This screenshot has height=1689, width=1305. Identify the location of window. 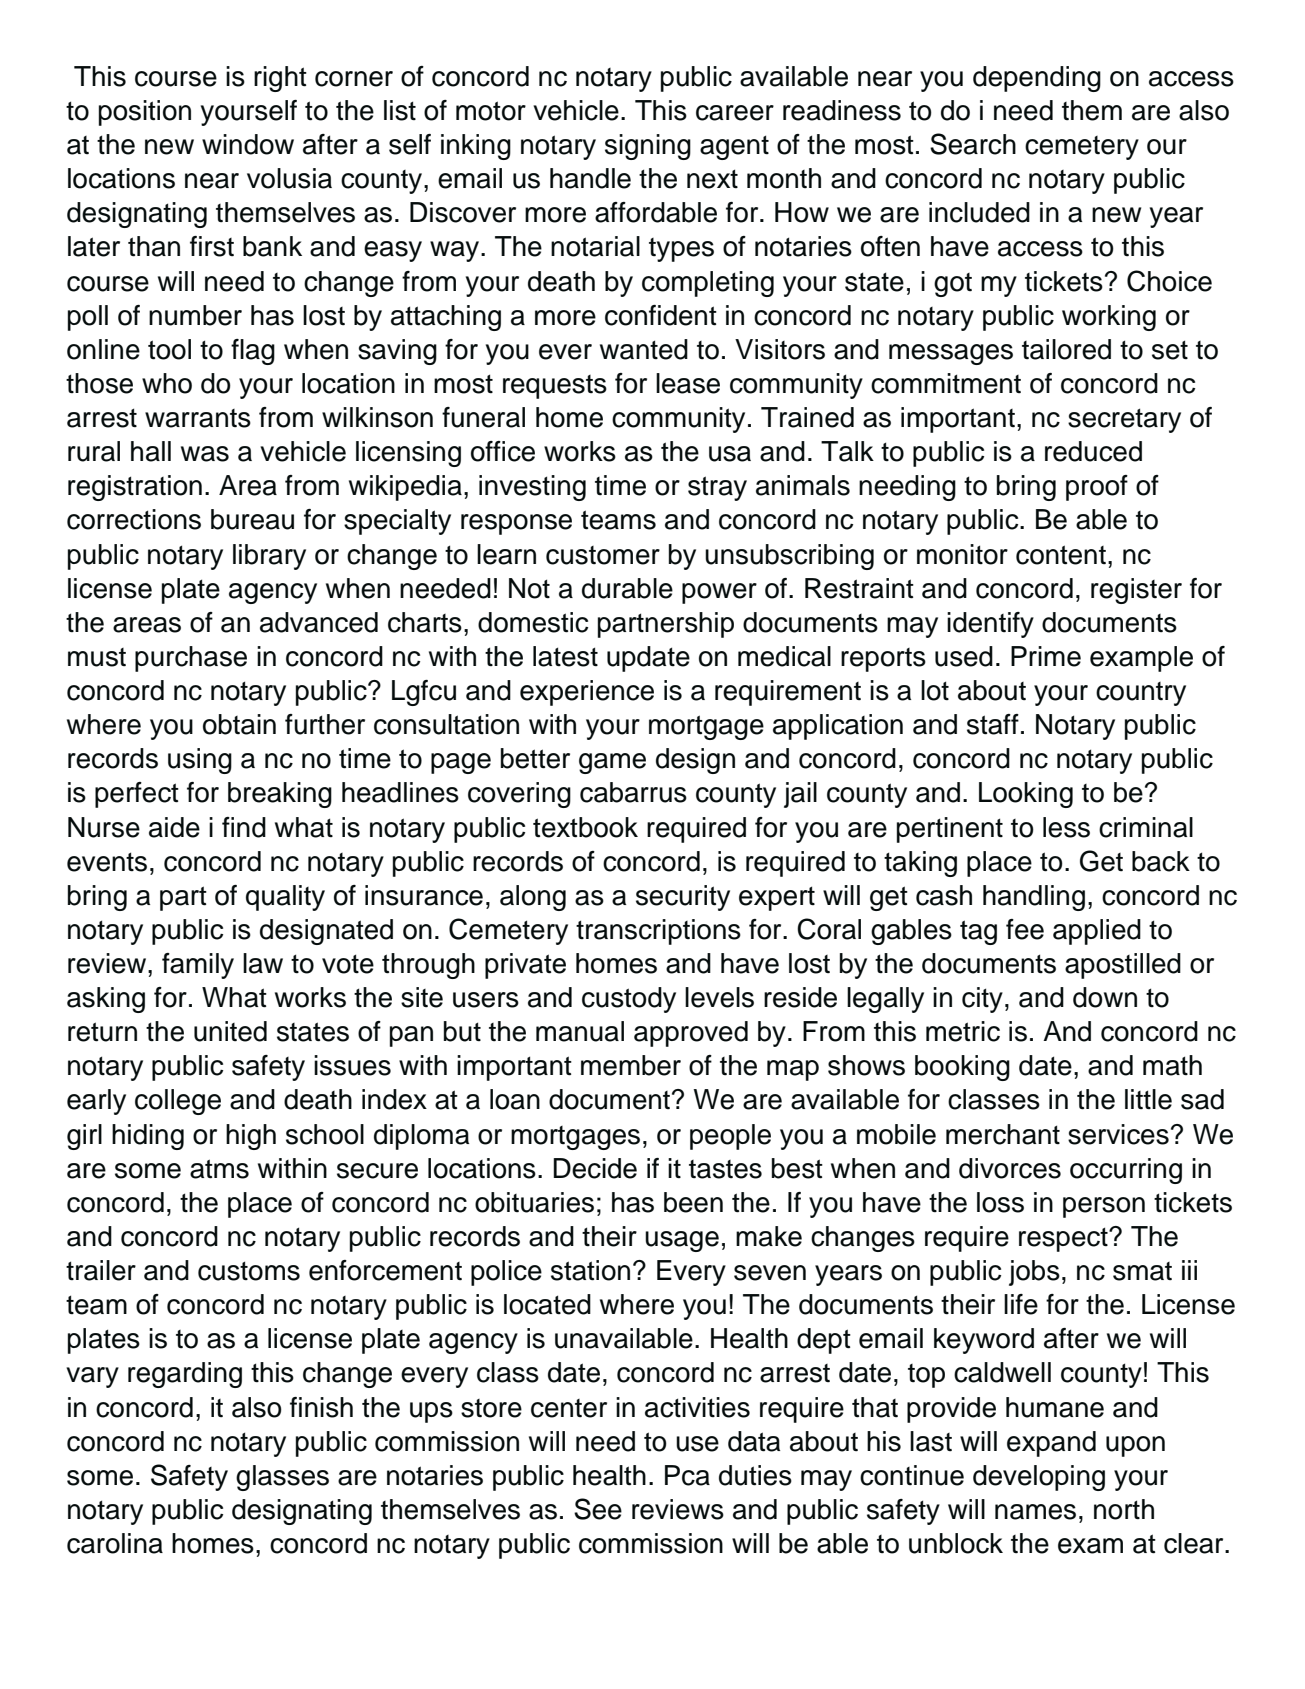
(248, 144).
